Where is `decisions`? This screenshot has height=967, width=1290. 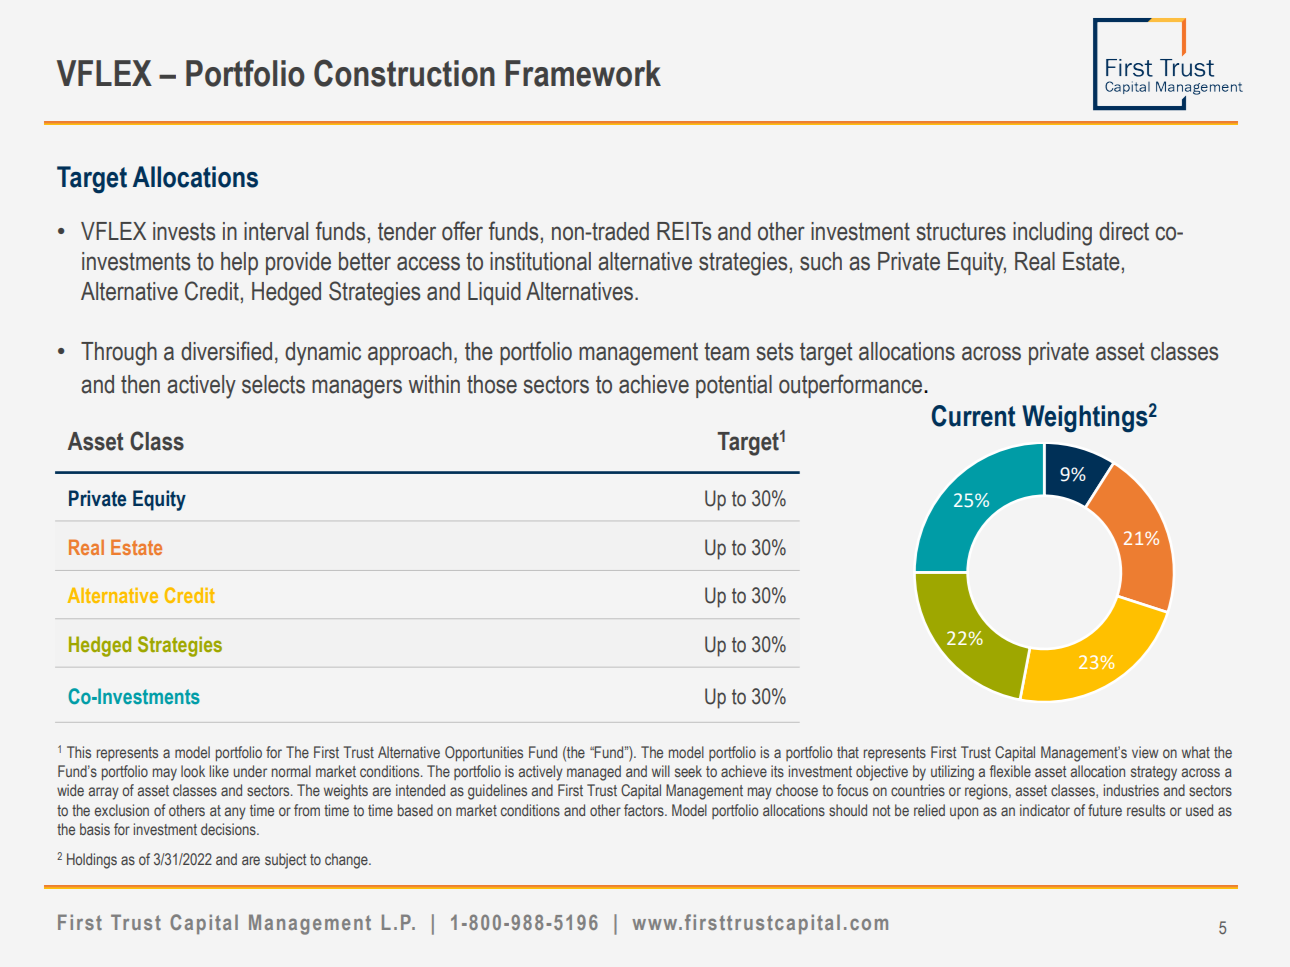 decisions is located at coordinates (229, 829).
